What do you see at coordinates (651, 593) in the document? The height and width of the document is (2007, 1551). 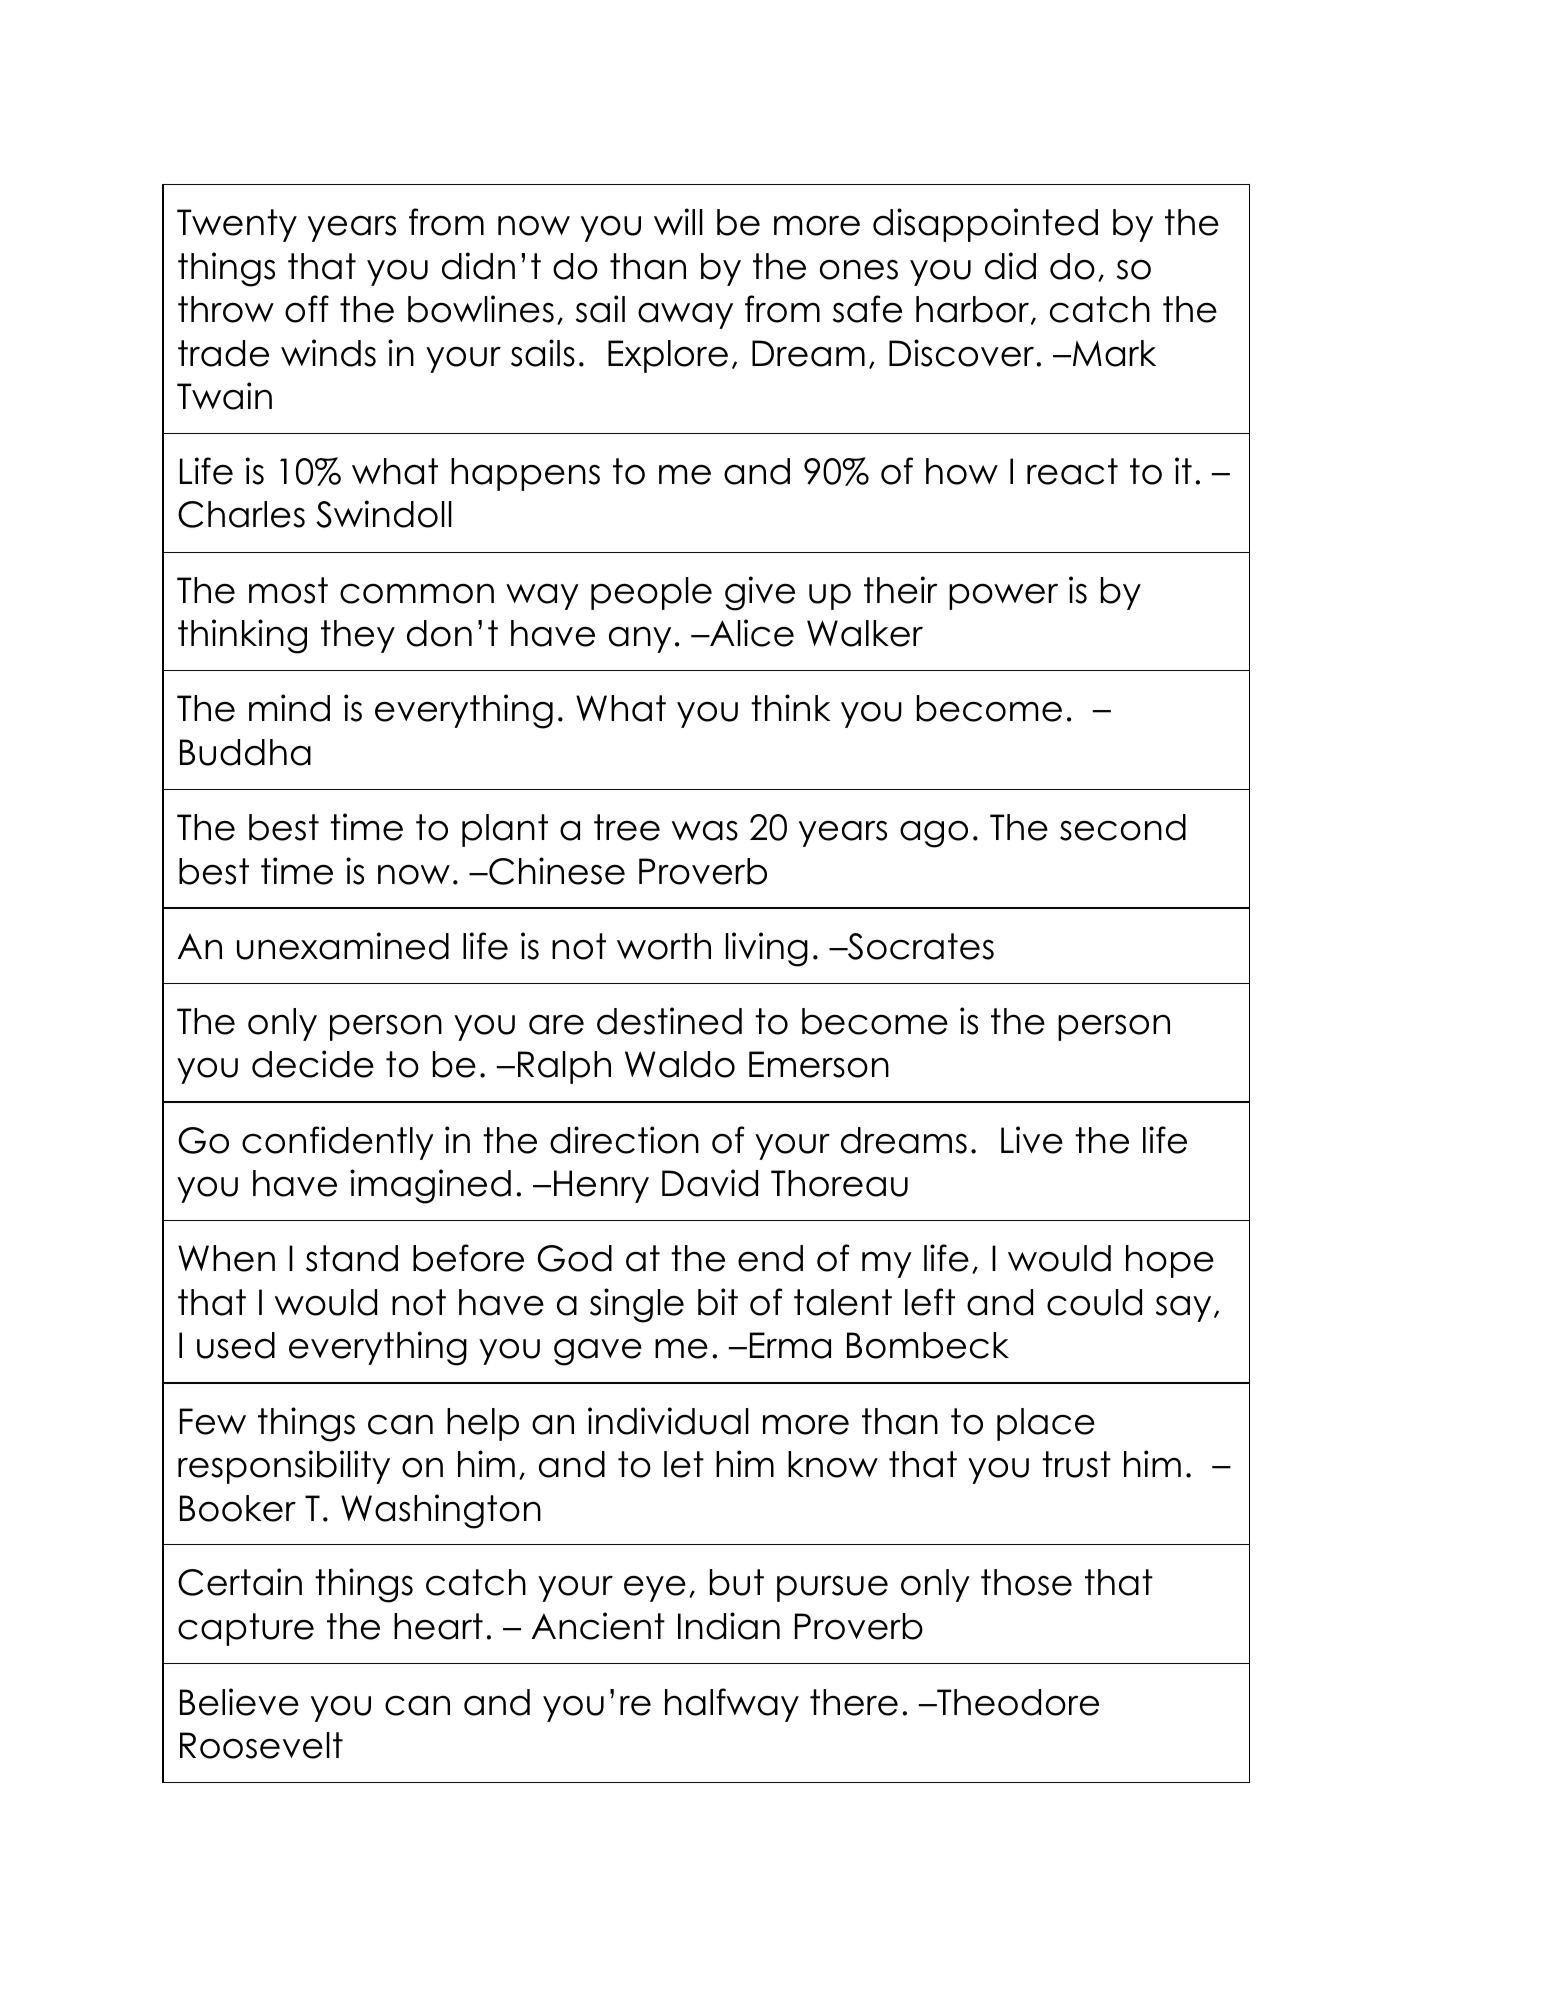 I see `people` at bounding box center [651, 593].
